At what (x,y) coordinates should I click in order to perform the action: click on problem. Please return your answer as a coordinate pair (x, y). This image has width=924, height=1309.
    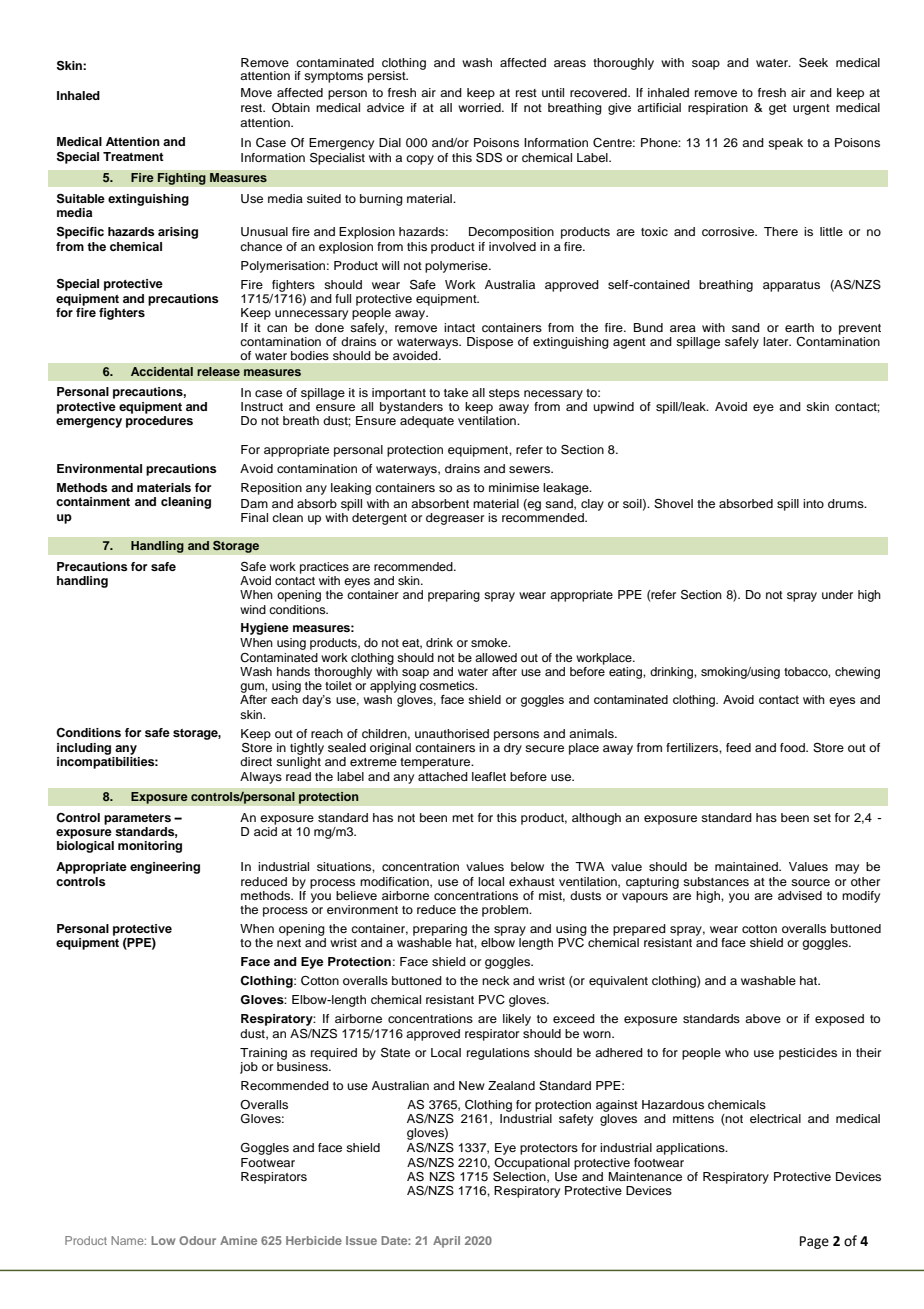
    Looking at the image, I should click on (506, 911).
